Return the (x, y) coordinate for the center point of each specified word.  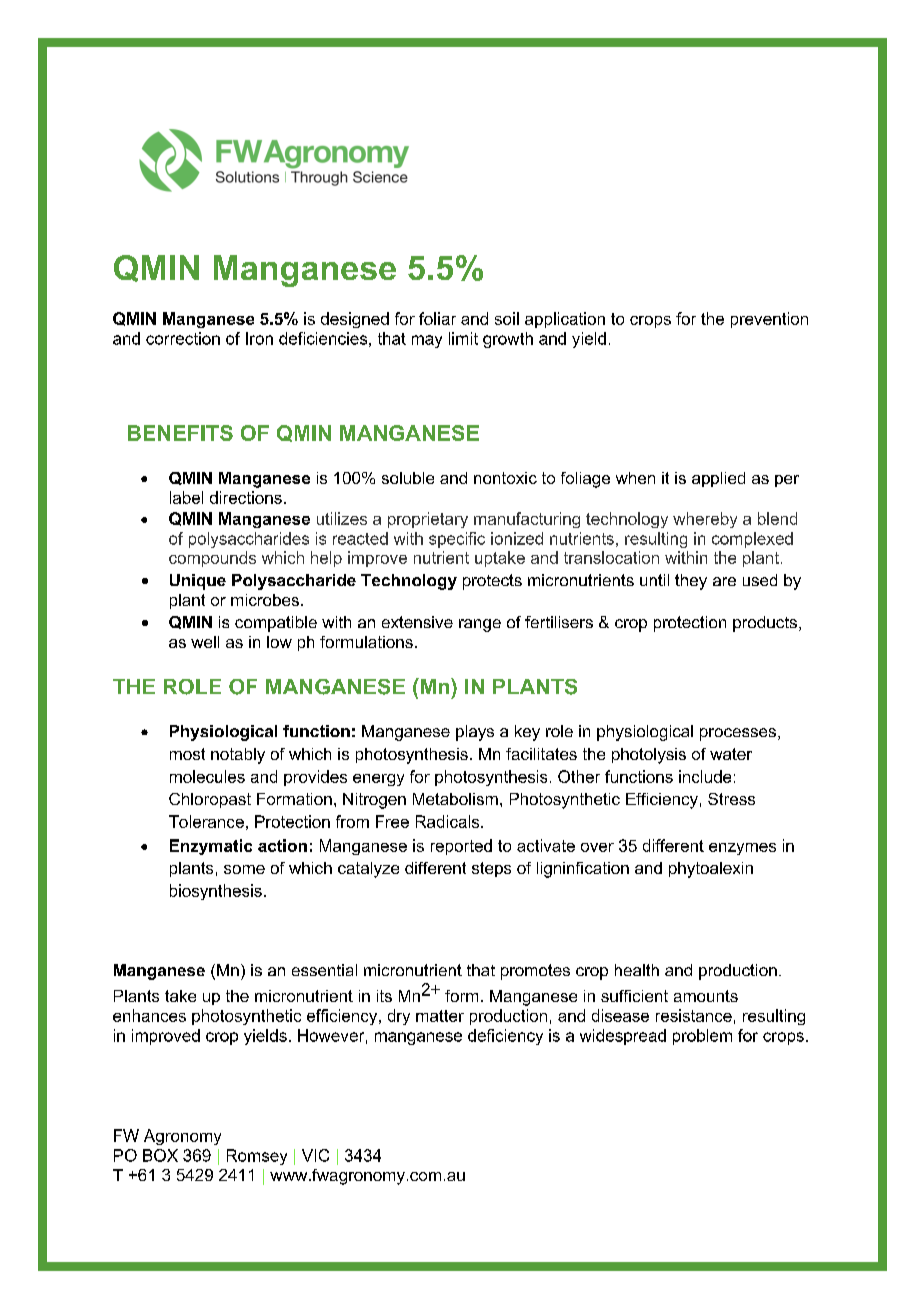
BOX (160, 1155)
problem (702, 1037)
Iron (259, 338)
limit (463, 338)
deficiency (505, 1037)
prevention (769, 320)
